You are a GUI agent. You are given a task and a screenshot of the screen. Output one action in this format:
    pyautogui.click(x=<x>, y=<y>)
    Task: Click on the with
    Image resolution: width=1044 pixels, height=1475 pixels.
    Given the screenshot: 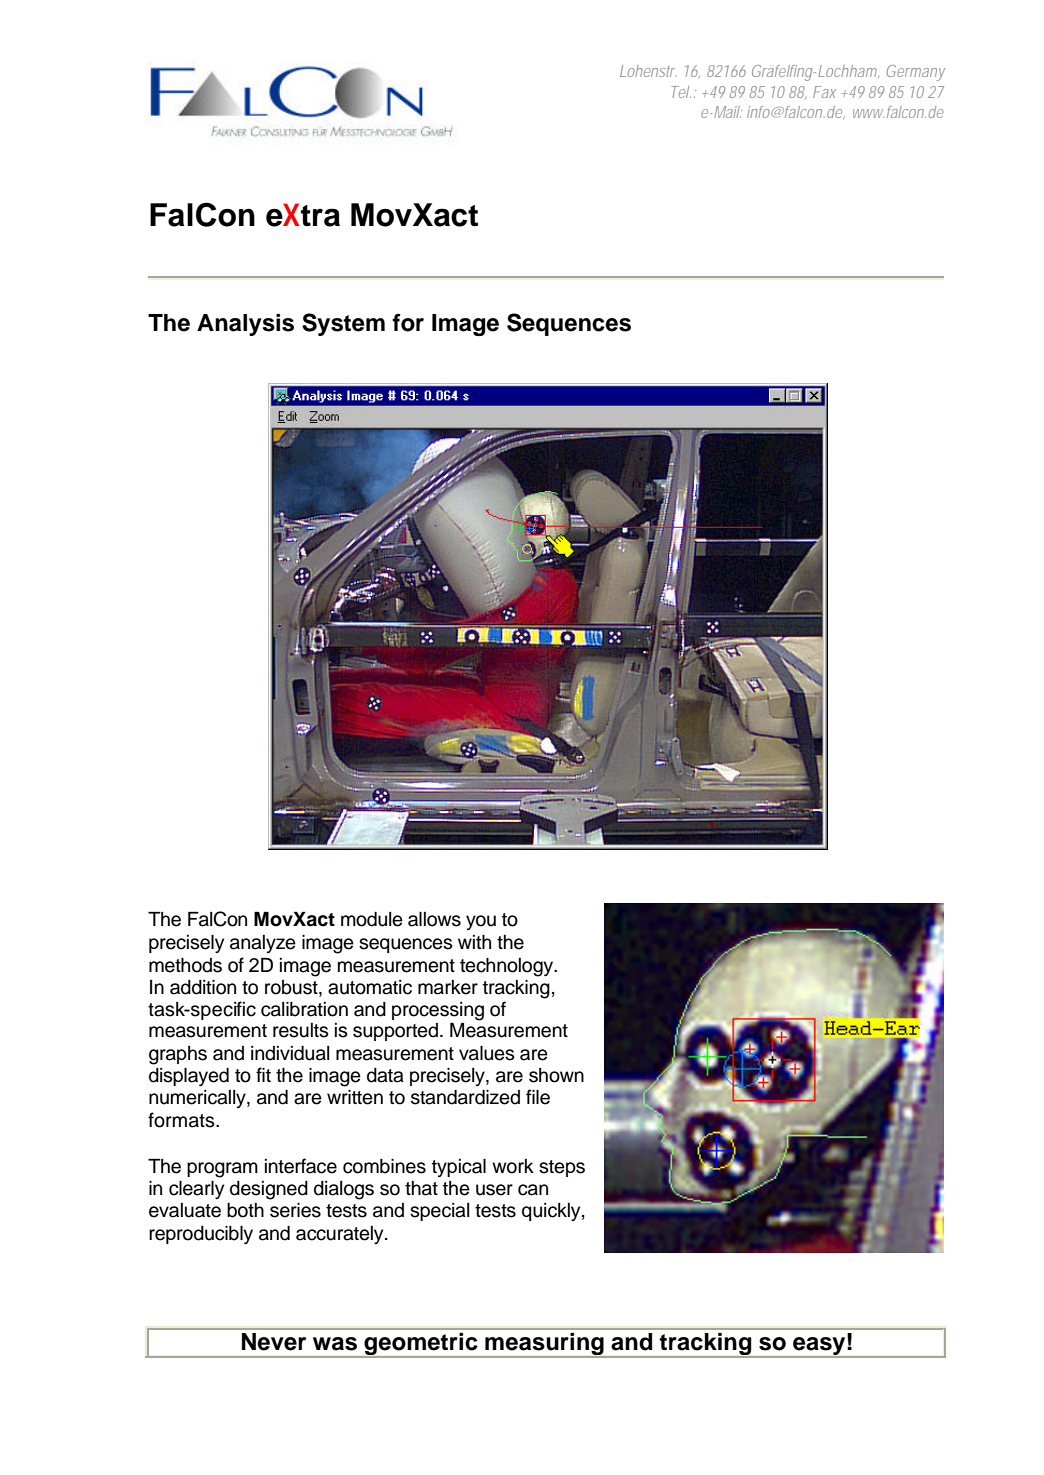 What is the action you would take?
    pyautogui.click(x=474, y=942)
